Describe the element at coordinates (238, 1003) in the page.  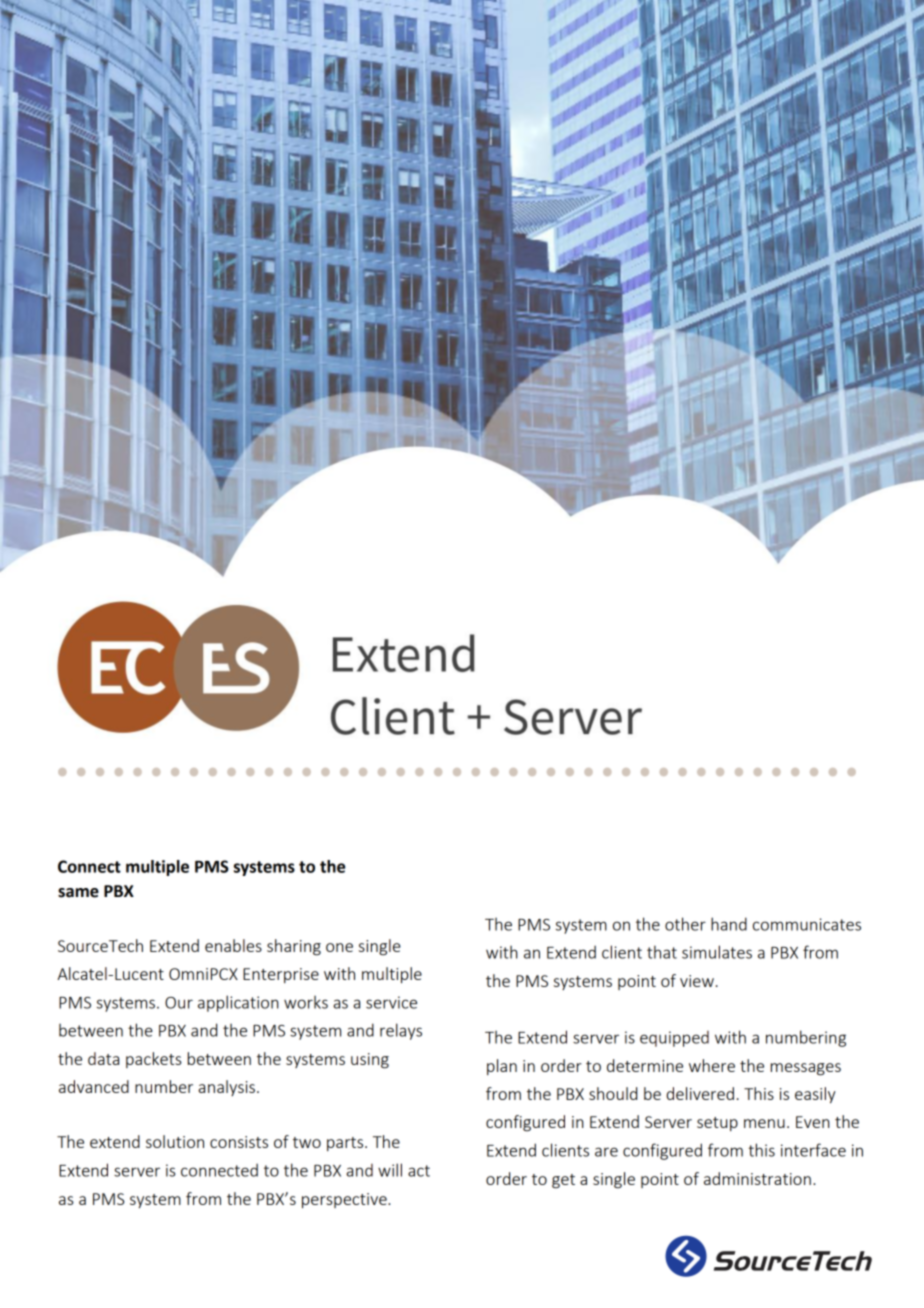
I see `application` at that location.
